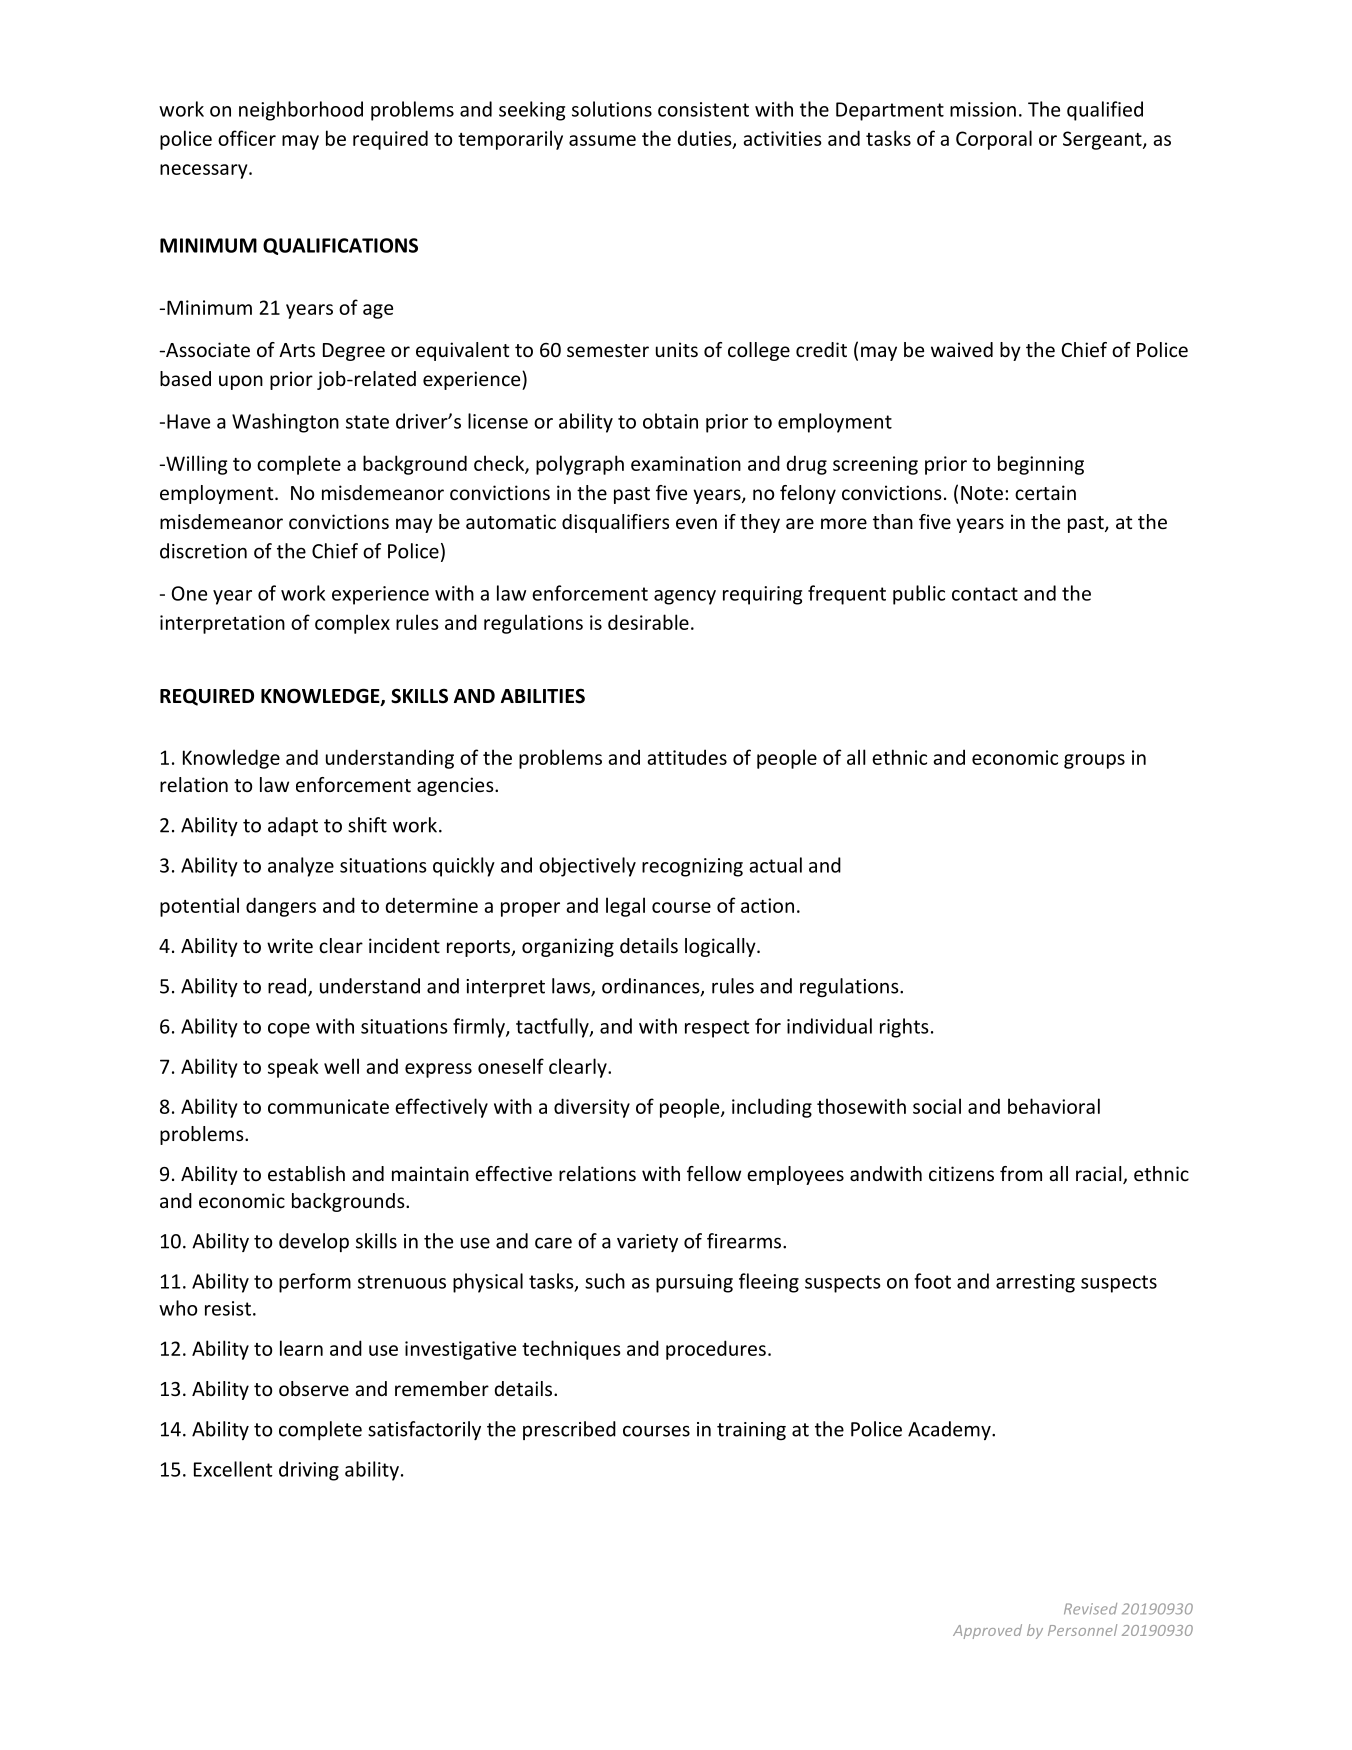  I want to click on analyze, so click(301, 867).
